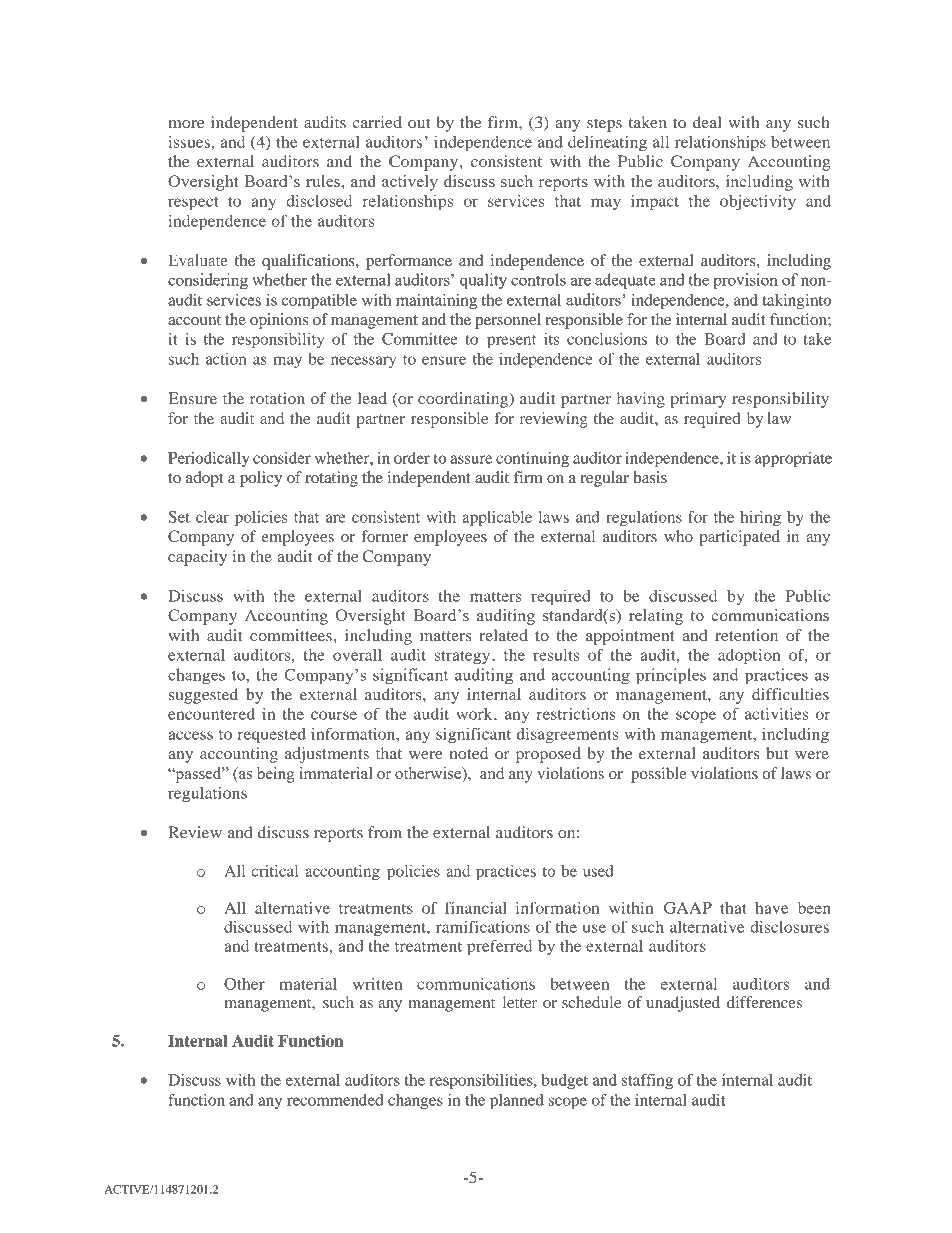  I want to click on appropriate, so click(793, 460).
